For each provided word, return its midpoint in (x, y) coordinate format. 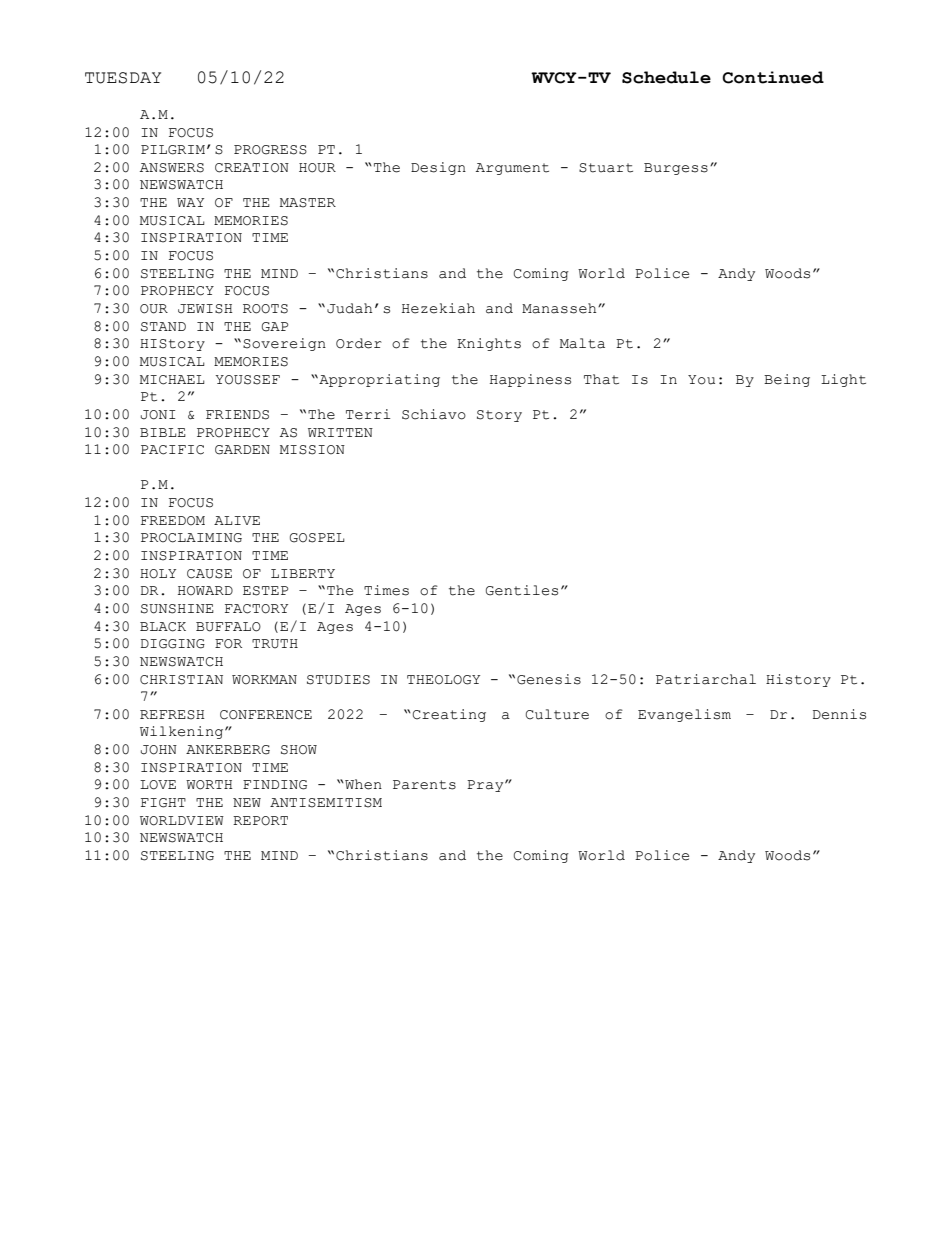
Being (787, 380)
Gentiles (522, 590)
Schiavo (434, 414)
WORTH (209, 785)
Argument (512, 169)
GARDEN (242, 450)
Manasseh (560, 308)
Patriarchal (706, 679)
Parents (424, 785)
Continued (773, 77)
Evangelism (684, 715)
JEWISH (205, 309)
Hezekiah (438, 308)
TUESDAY (123, 78)
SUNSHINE (177, 609)
